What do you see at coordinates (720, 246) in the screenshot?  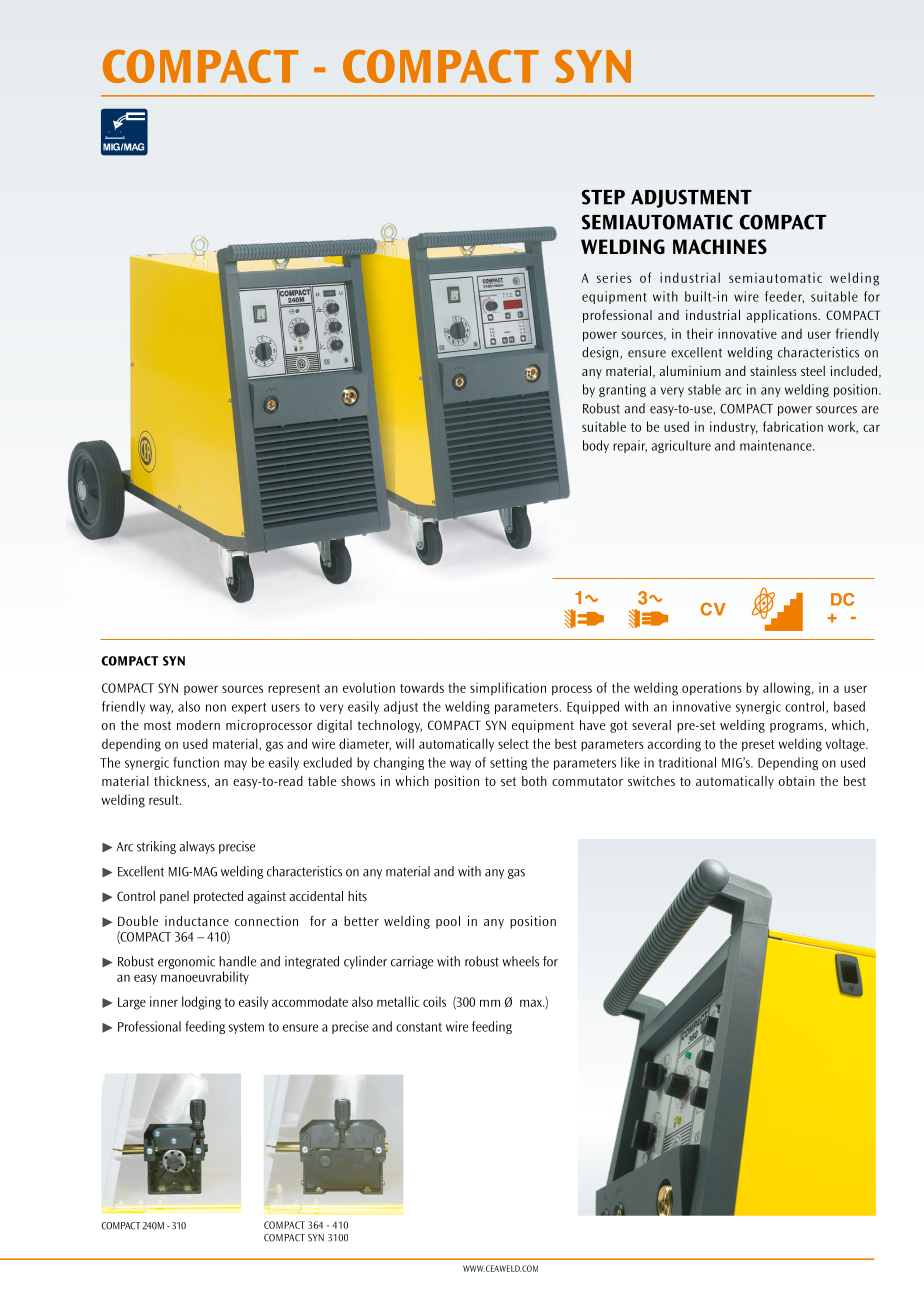 I see `MACHINES` at bounding box center [720, 246].
